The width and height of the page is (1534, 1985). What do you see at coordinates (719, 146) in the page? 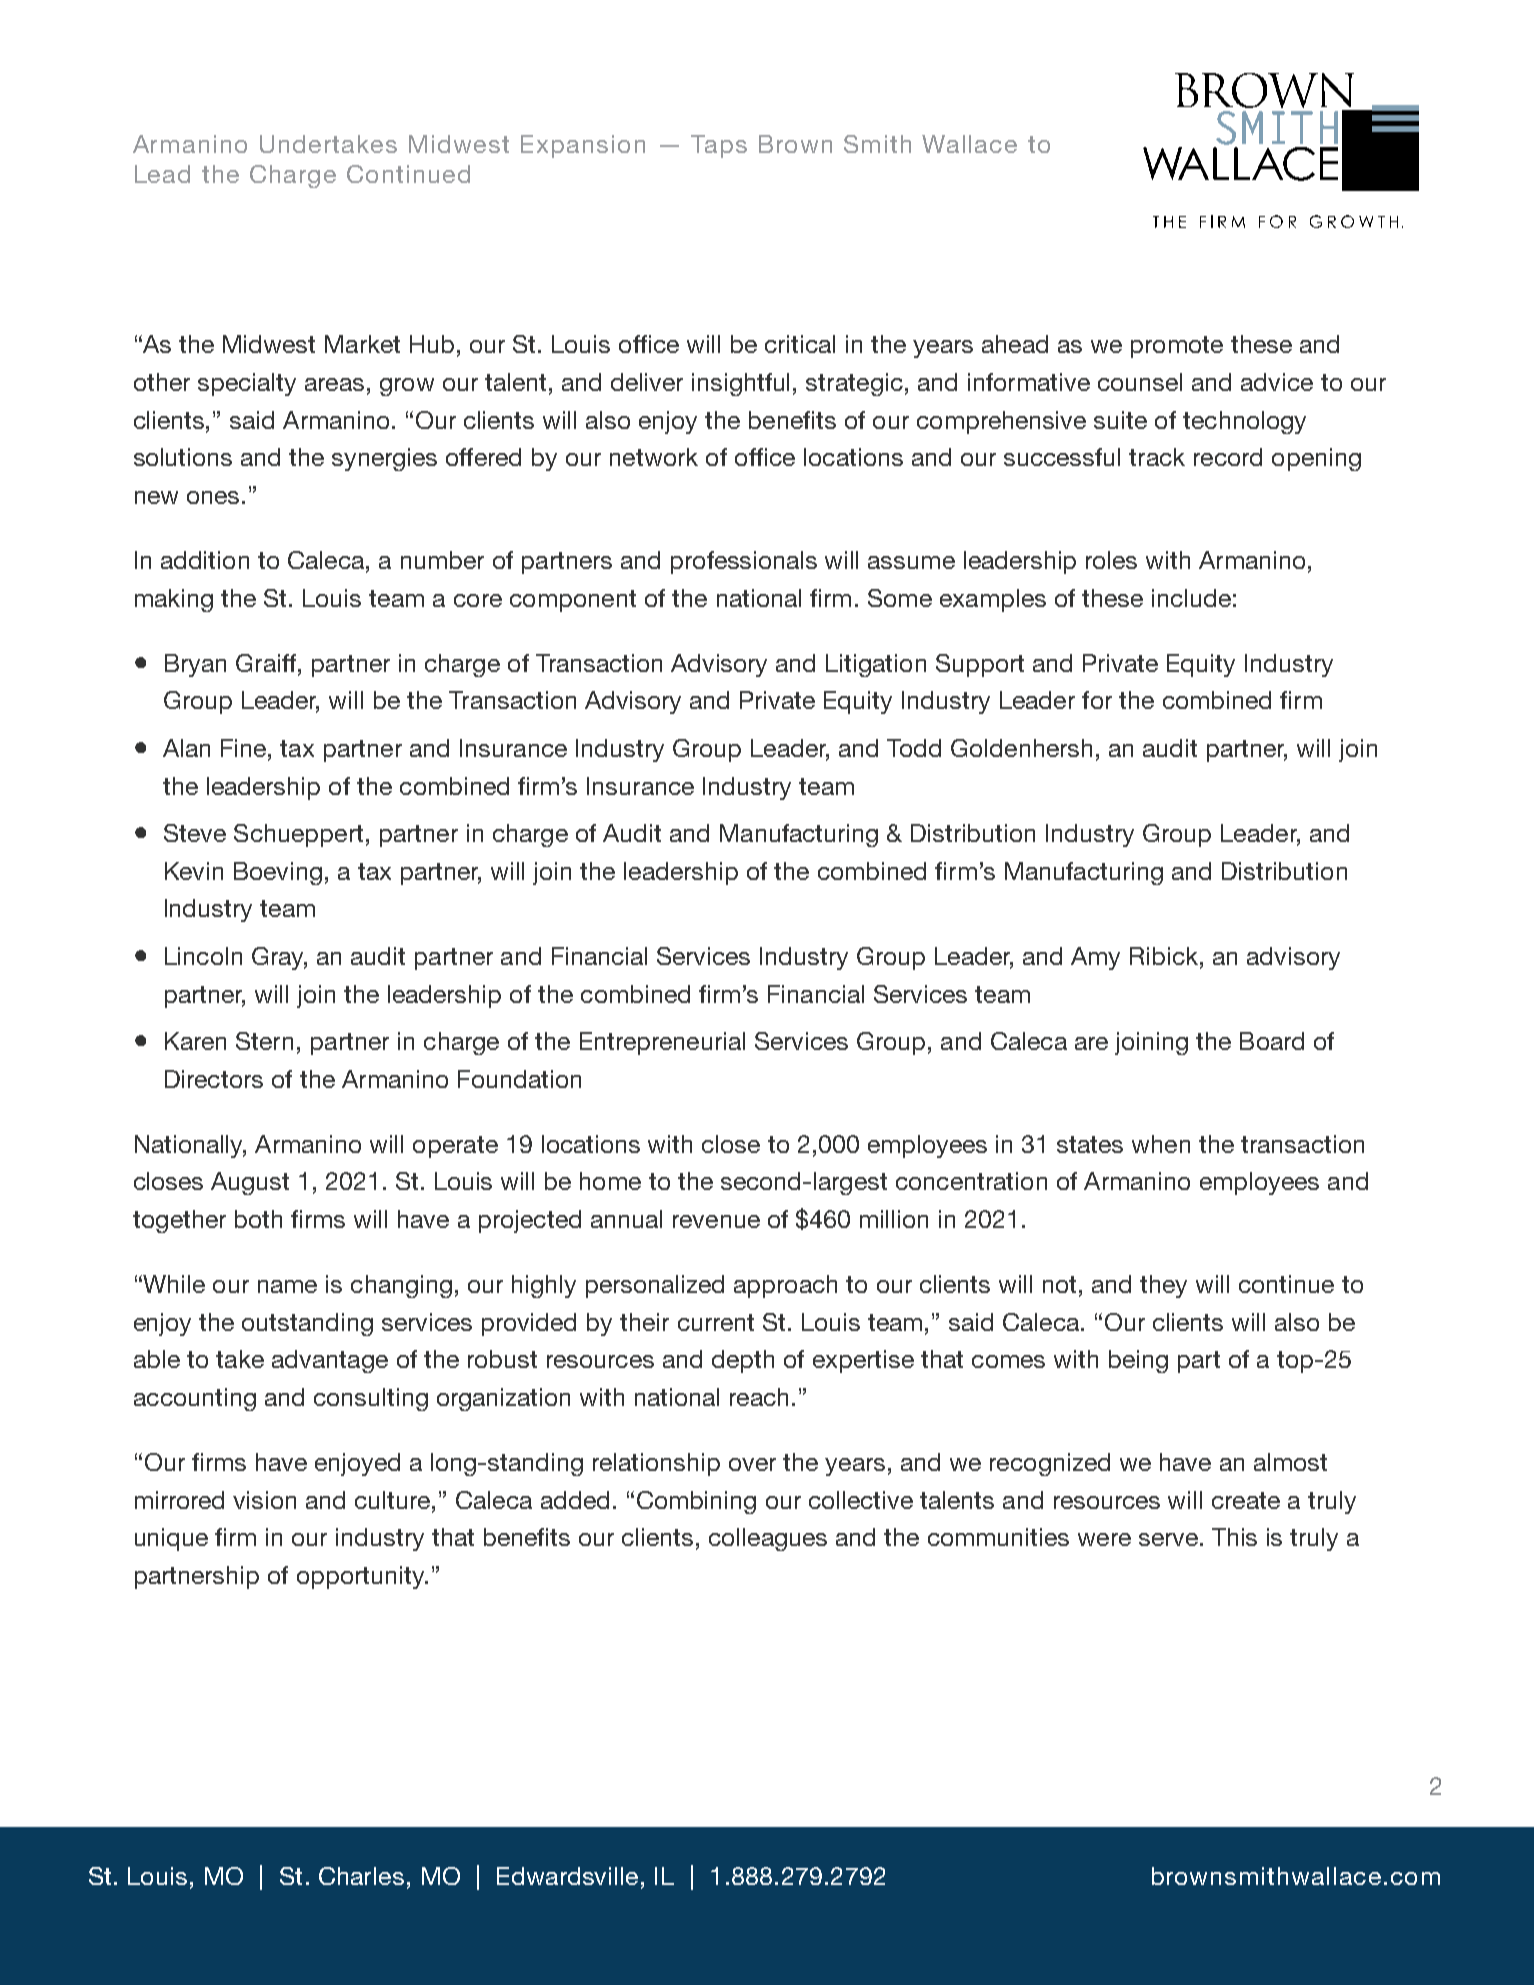
I see `Taps` at bounding box center [719, 146].
